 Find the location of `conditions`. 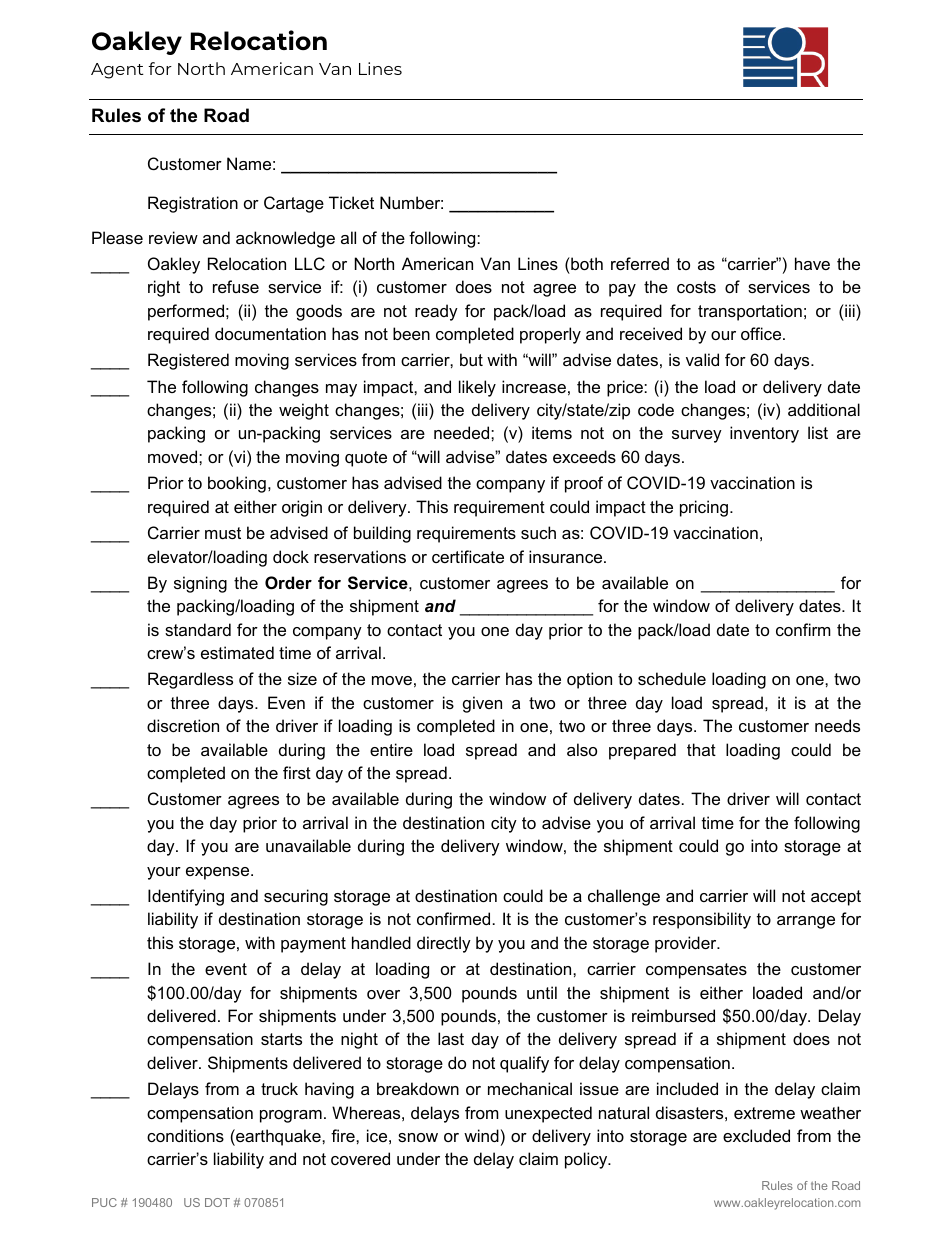

conditions is located at coordinates (185, 1135).
